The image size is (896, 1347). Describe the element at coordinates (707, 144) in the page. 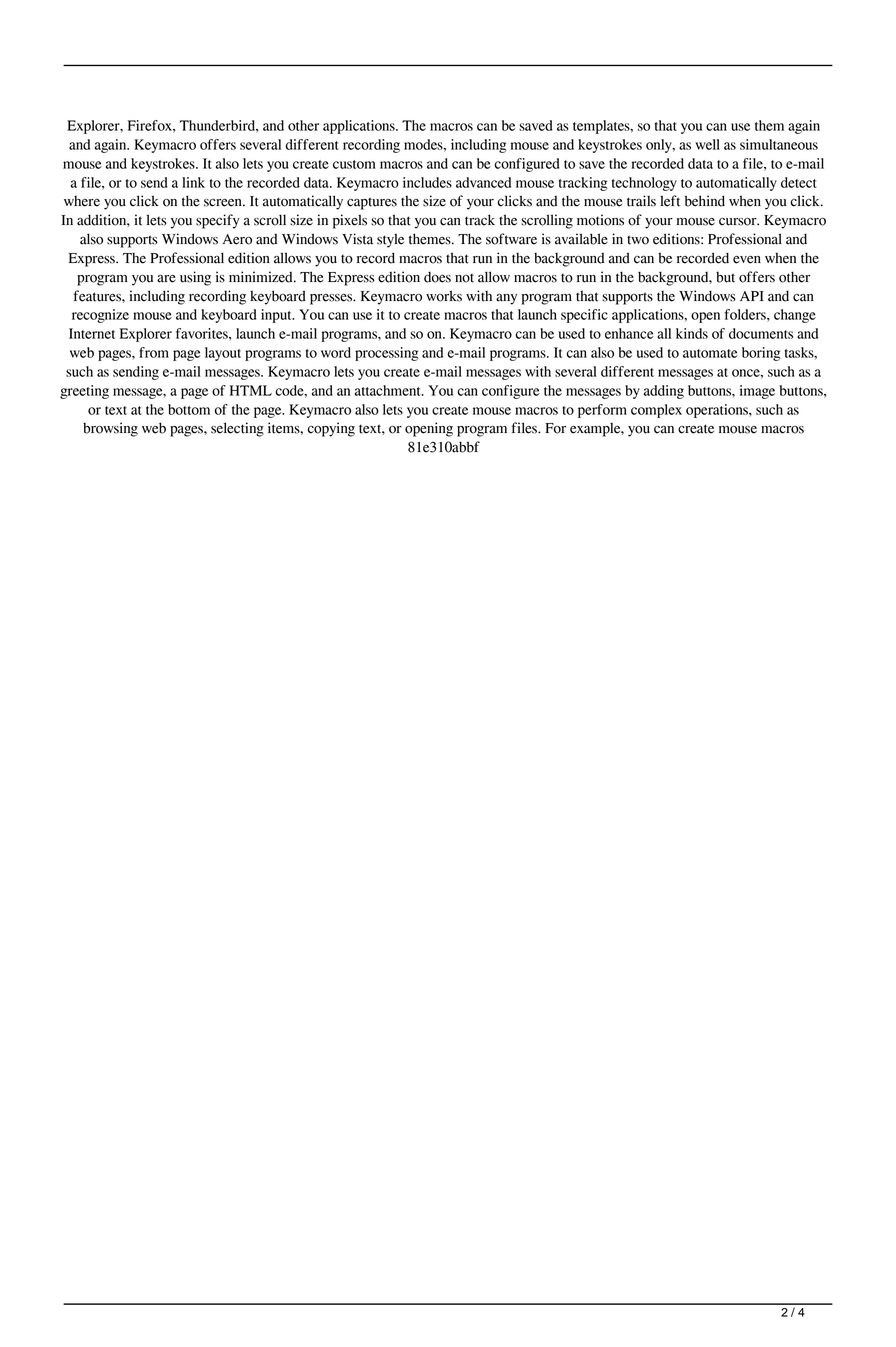

I see `well` at that location.
